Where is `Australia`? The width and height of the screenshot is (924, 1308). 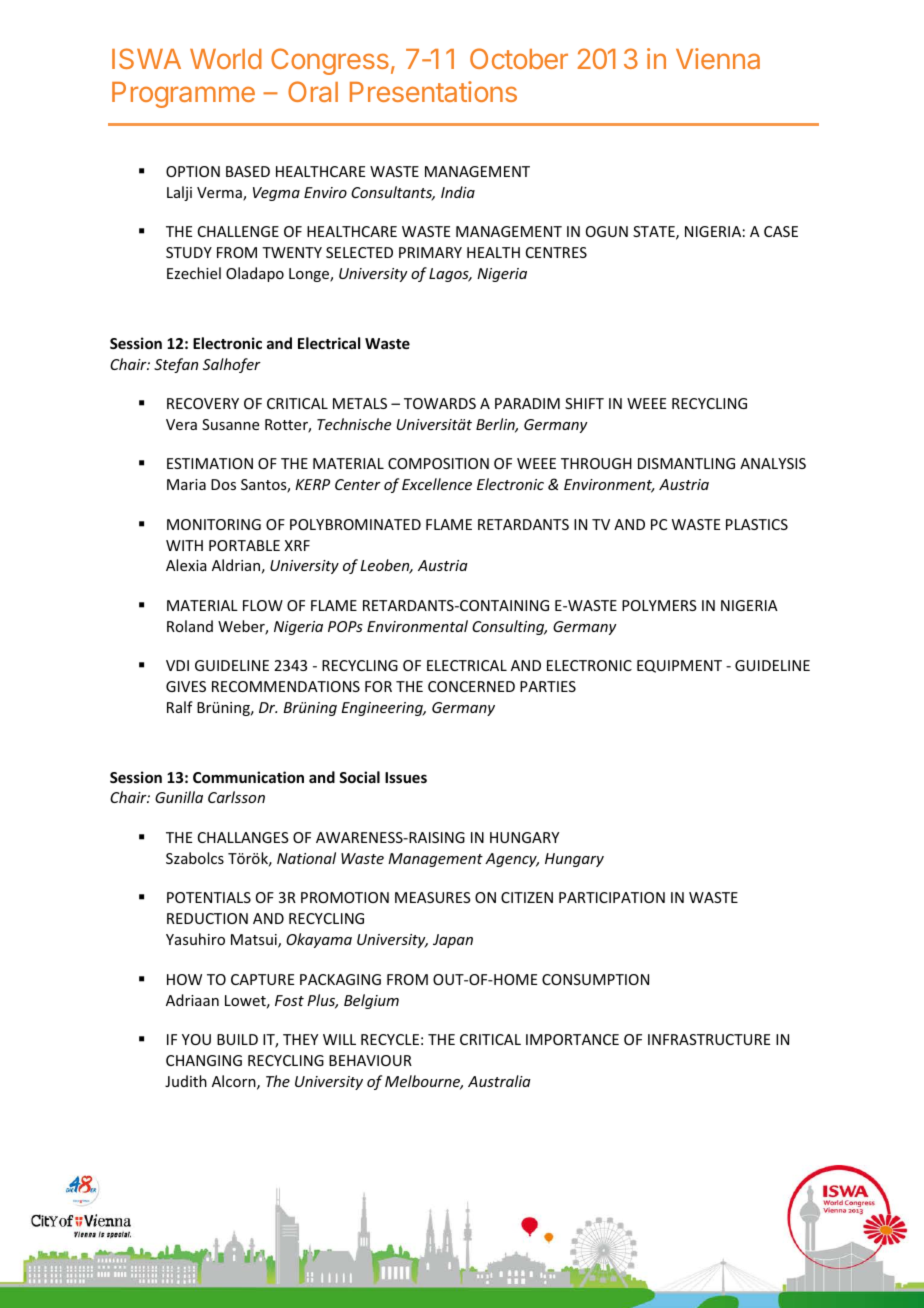 Australia is located at coordinates (499, 1081).
